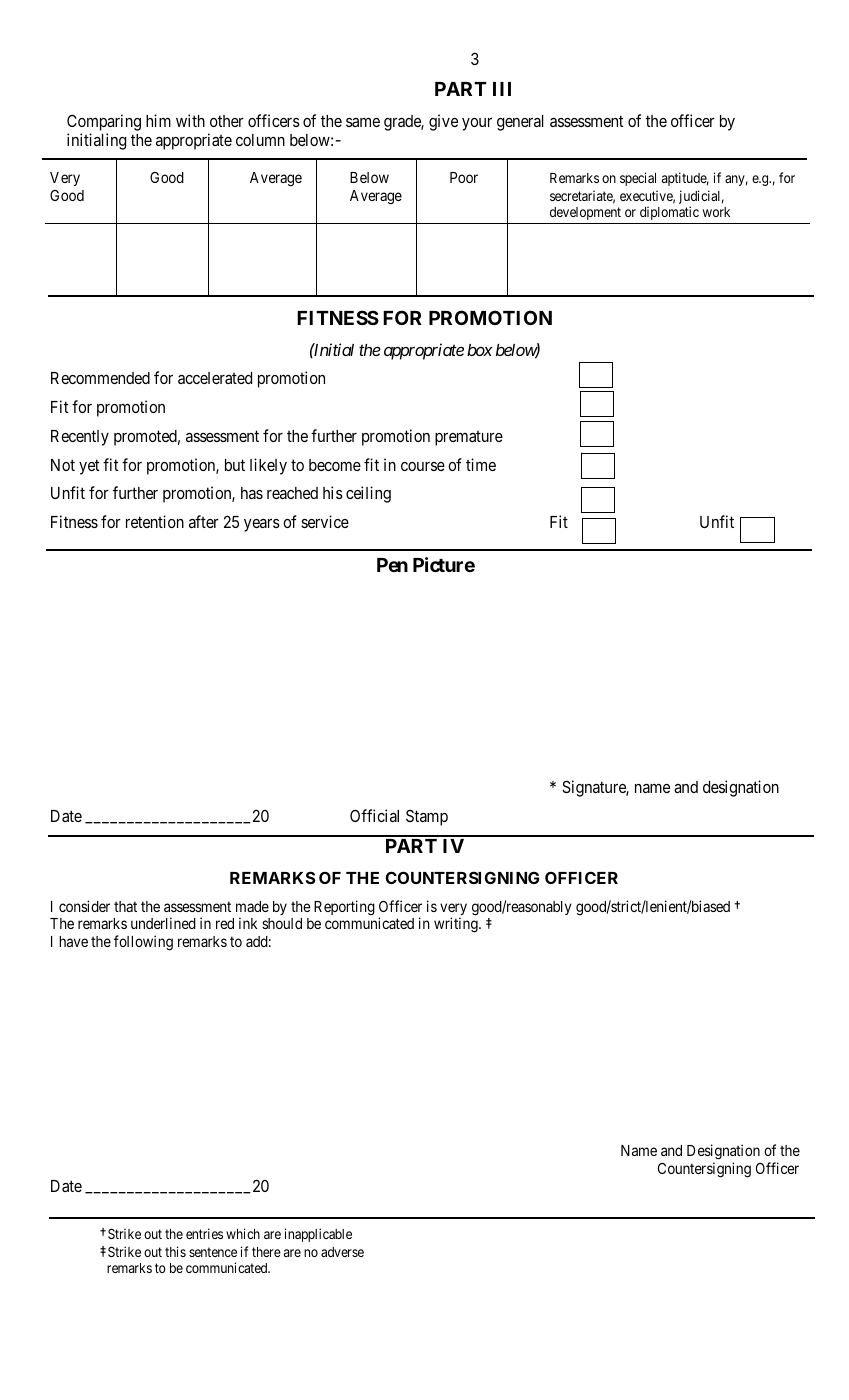 Image resolution: width=849 pixels, height=1400 pixels. I want to click on diplomatic, so click(669, 213).
